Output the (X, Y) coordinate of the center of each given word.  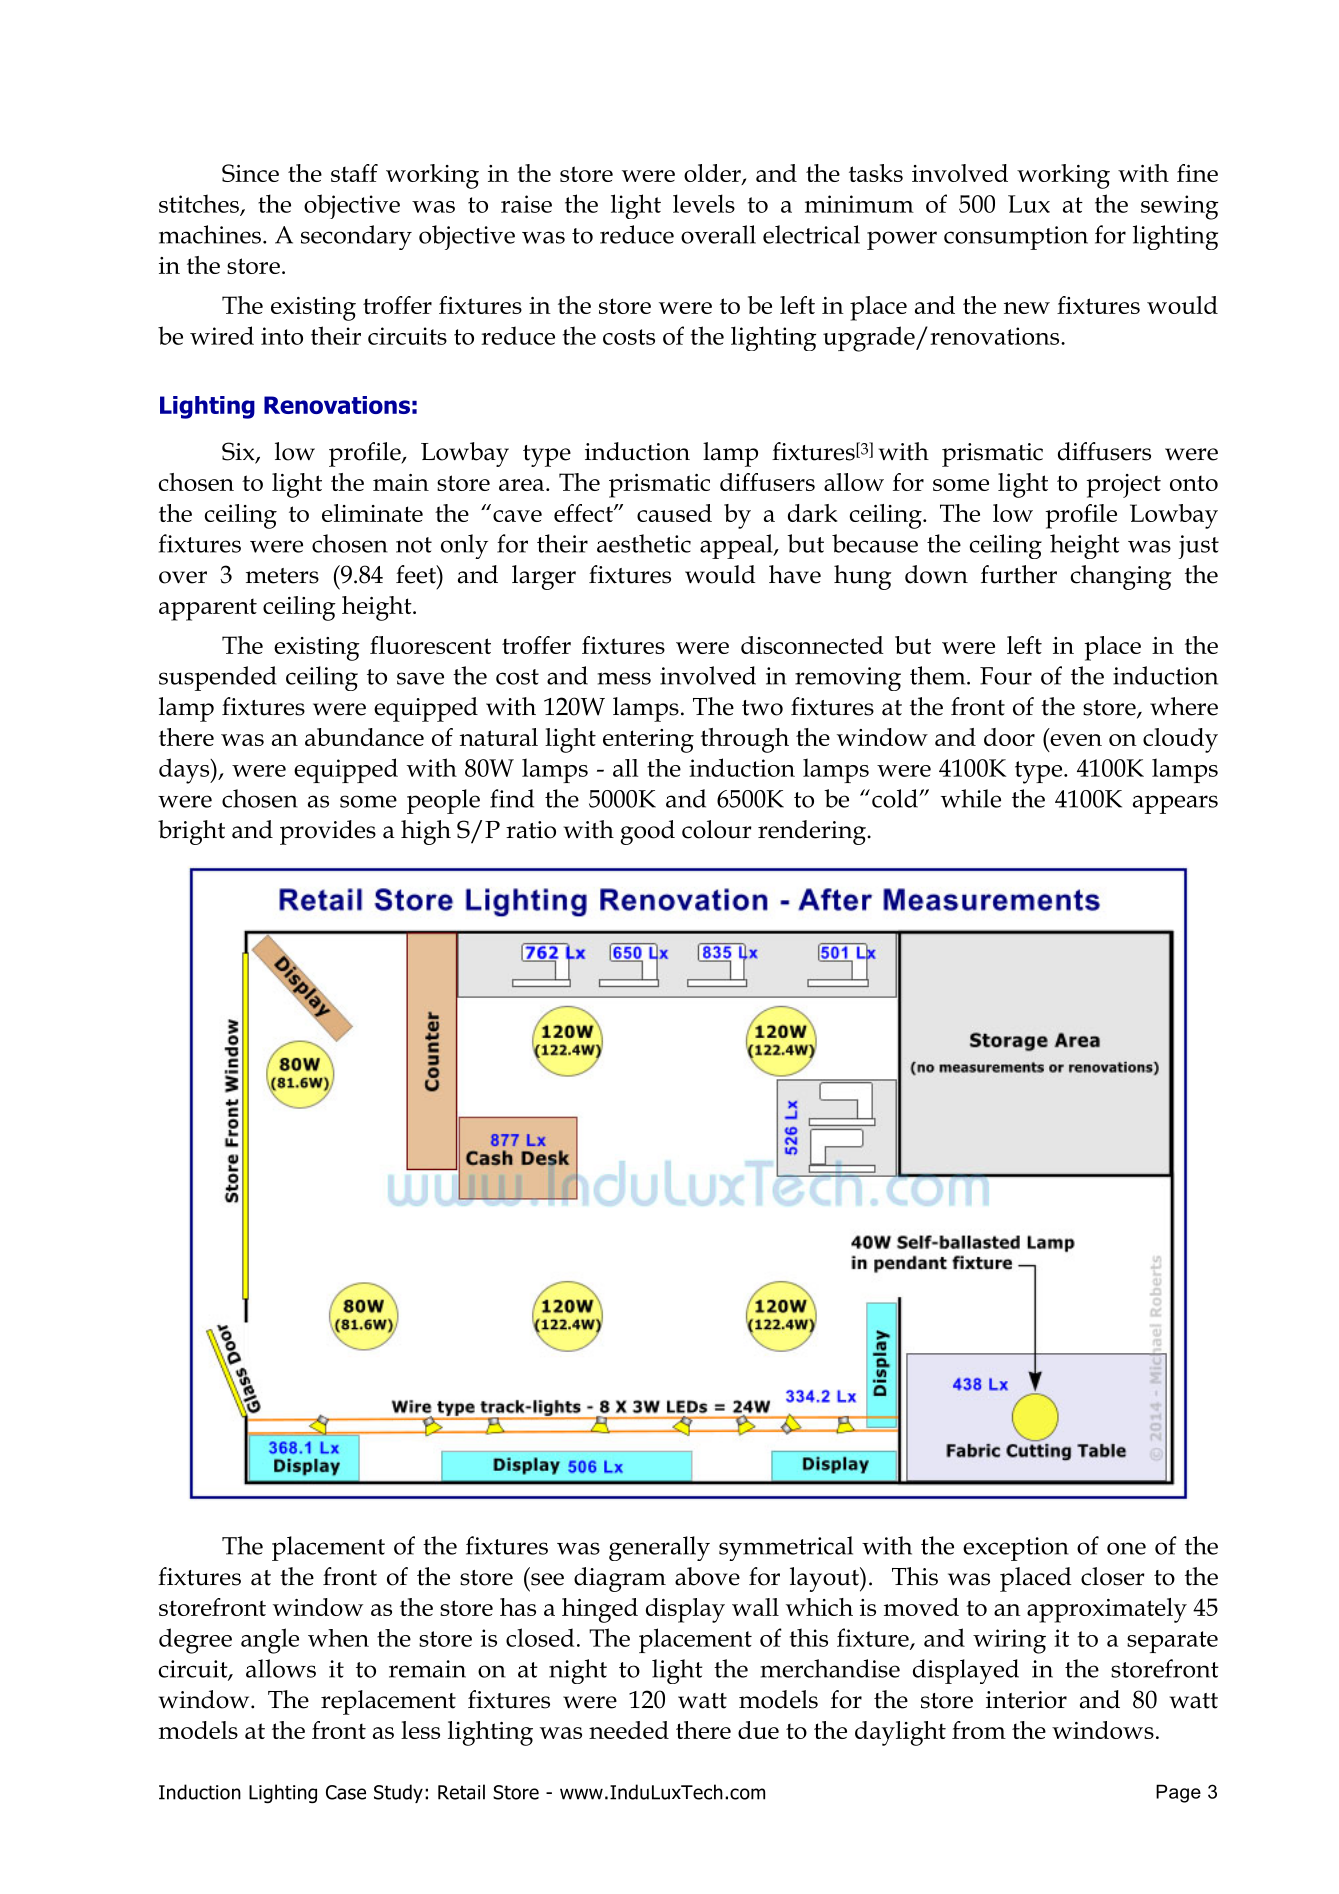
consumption (1016, 238)
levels (704, 203)
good (647, 832)
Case (346, 1792)
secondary (356, 237)
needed (629, 1730)
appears (1175, 804)
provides (328, 832)
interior (1026, 1700)
